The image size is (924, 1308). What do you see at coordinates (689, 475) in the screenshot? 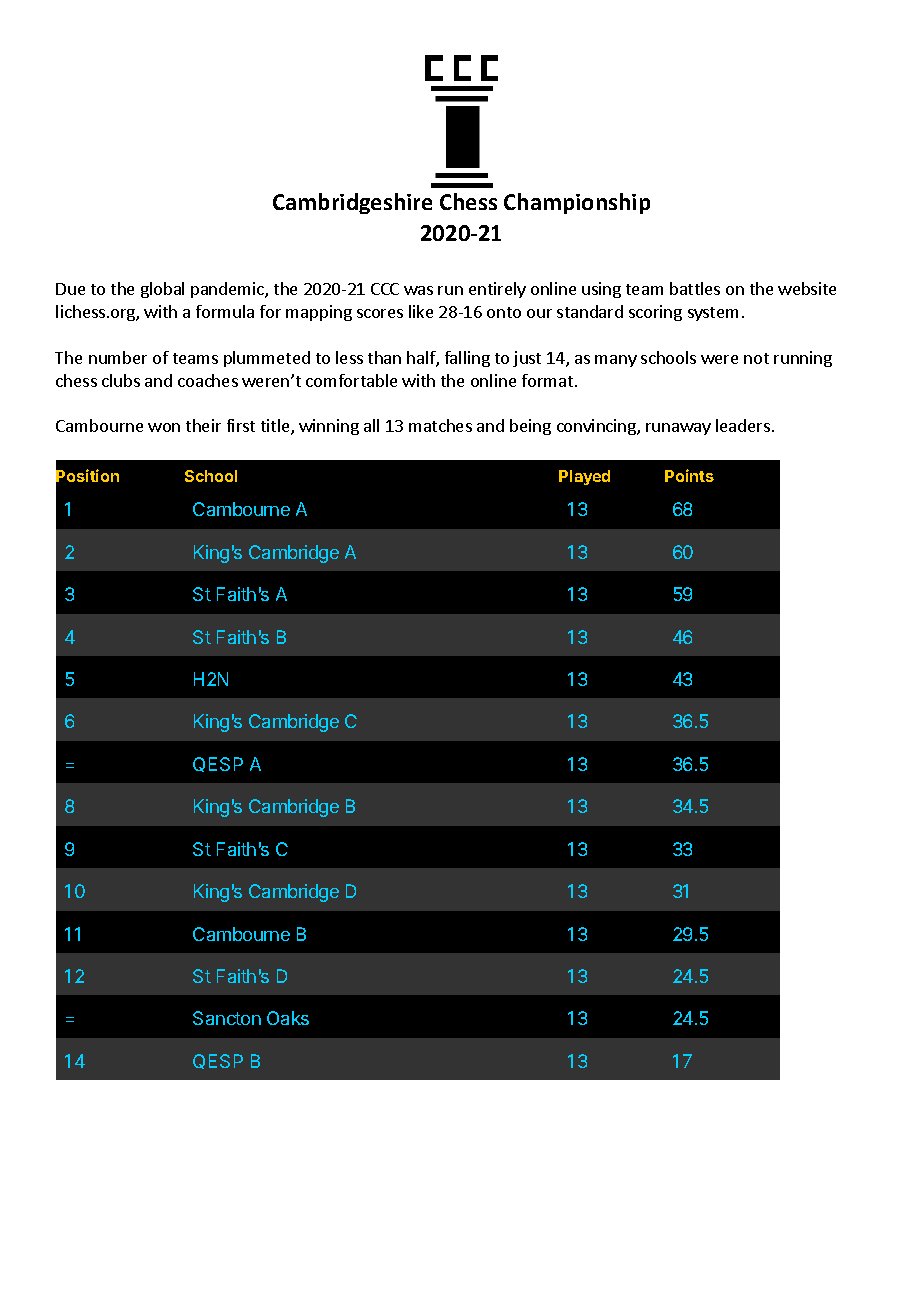
I see `Points` at bounding box center [689, 475].
